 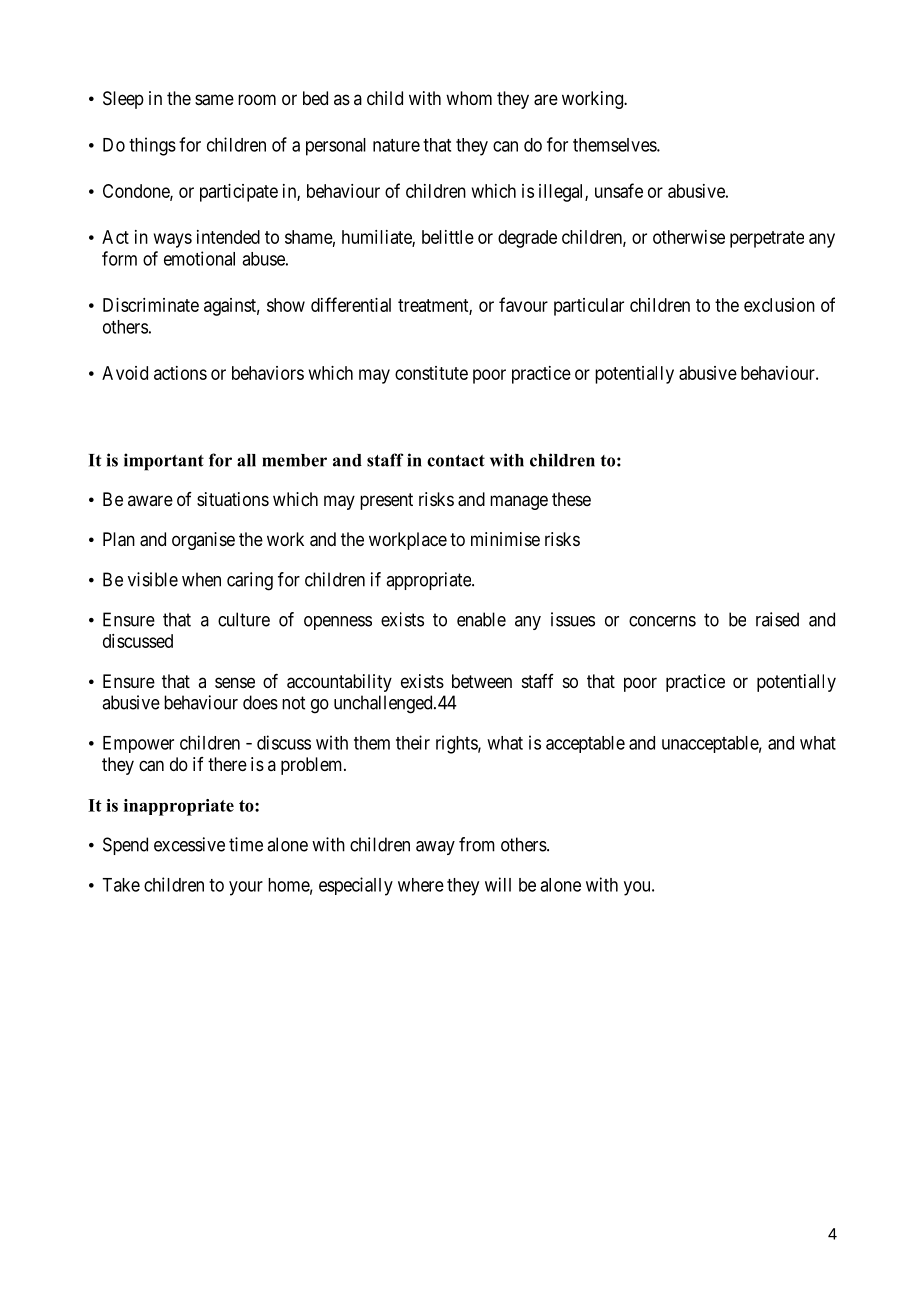 I want to click on these, so click(x=571, y=499).
